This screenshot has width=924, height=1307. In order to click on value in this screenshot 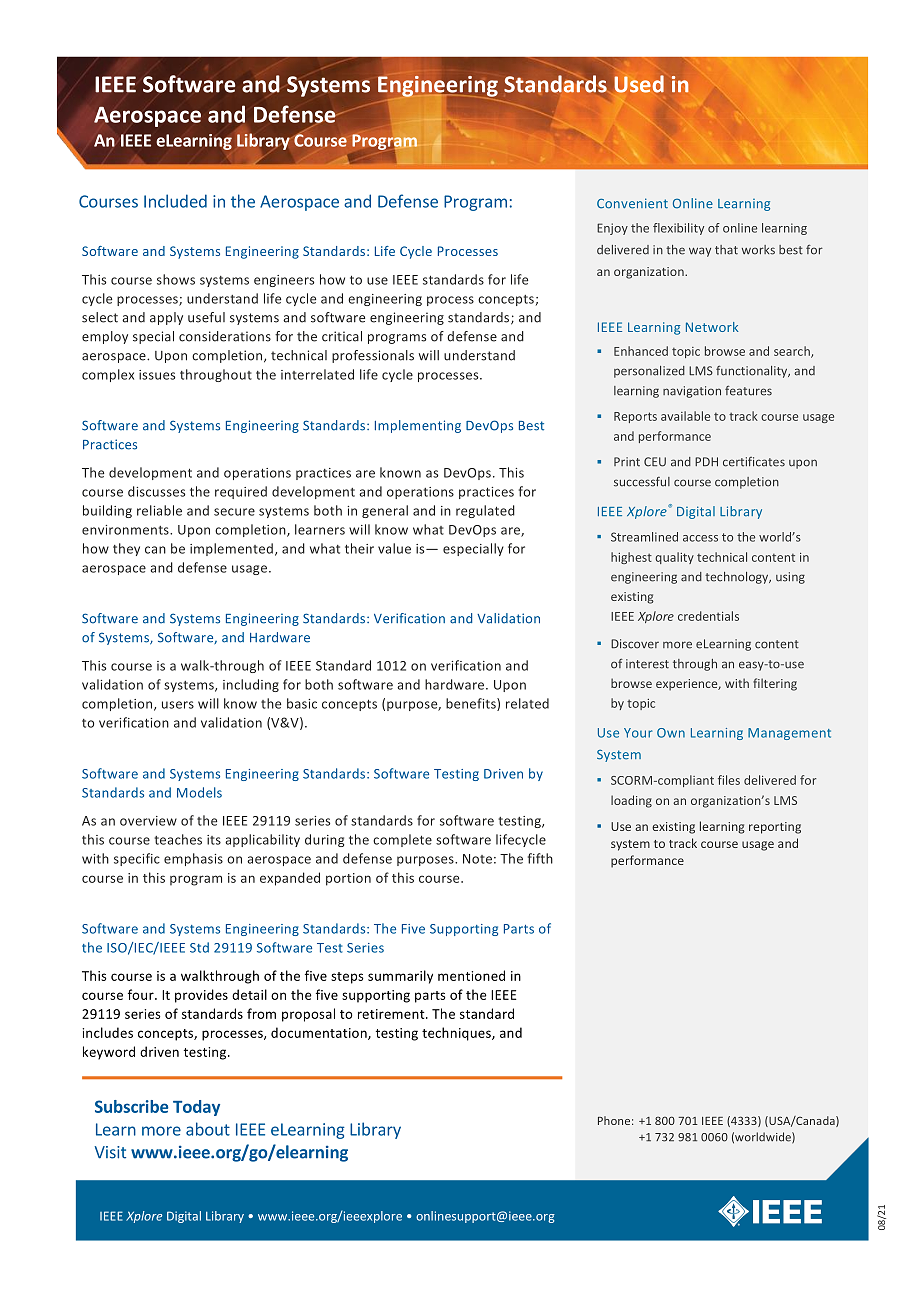, I will do `click(394, 548)`.
